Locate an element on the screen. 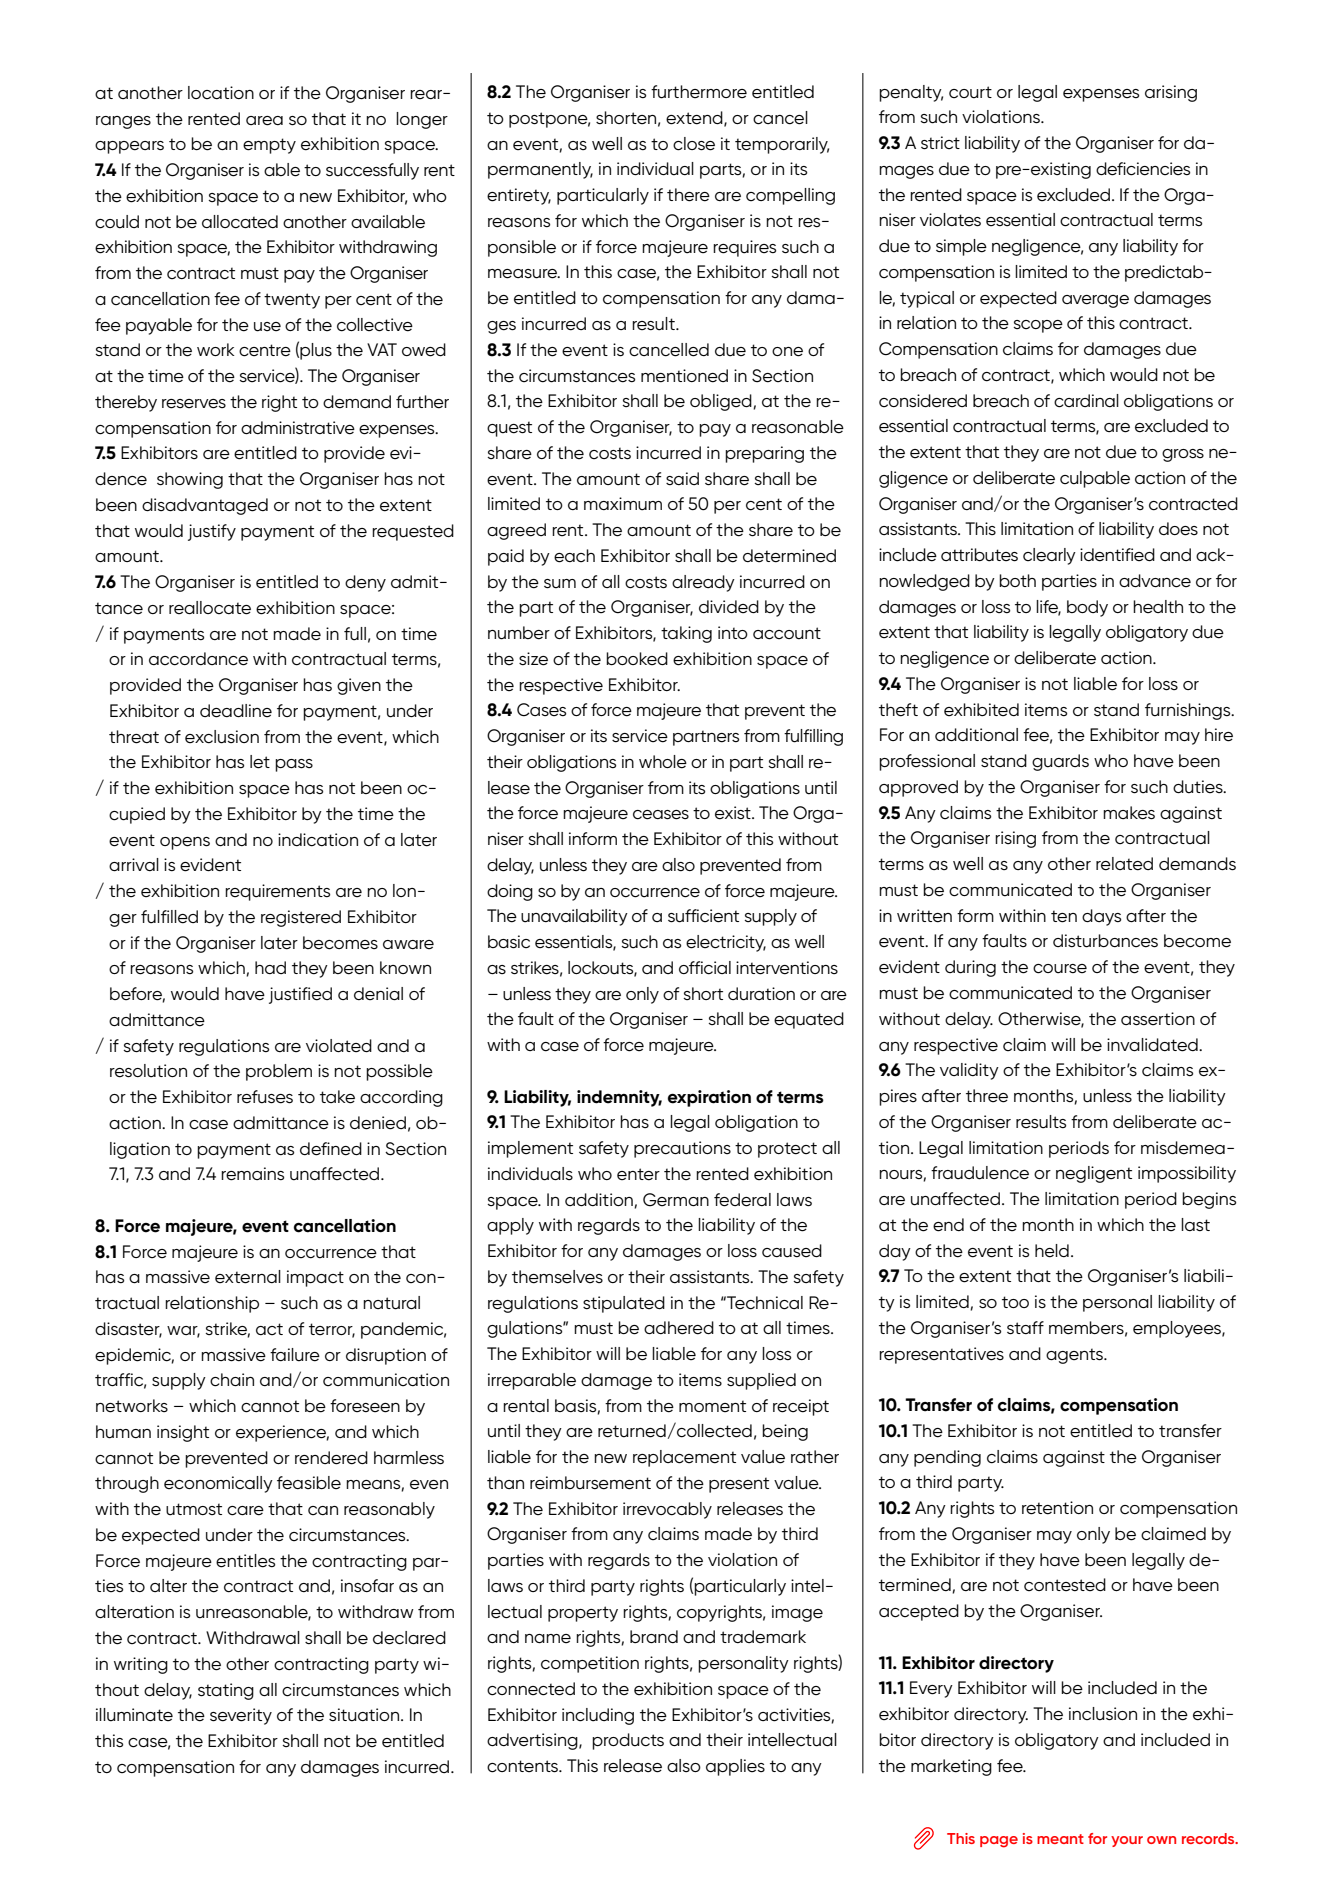 The height and width of the screenshot is (1886, 1334). identified is located at coordinates (1117, 555).
